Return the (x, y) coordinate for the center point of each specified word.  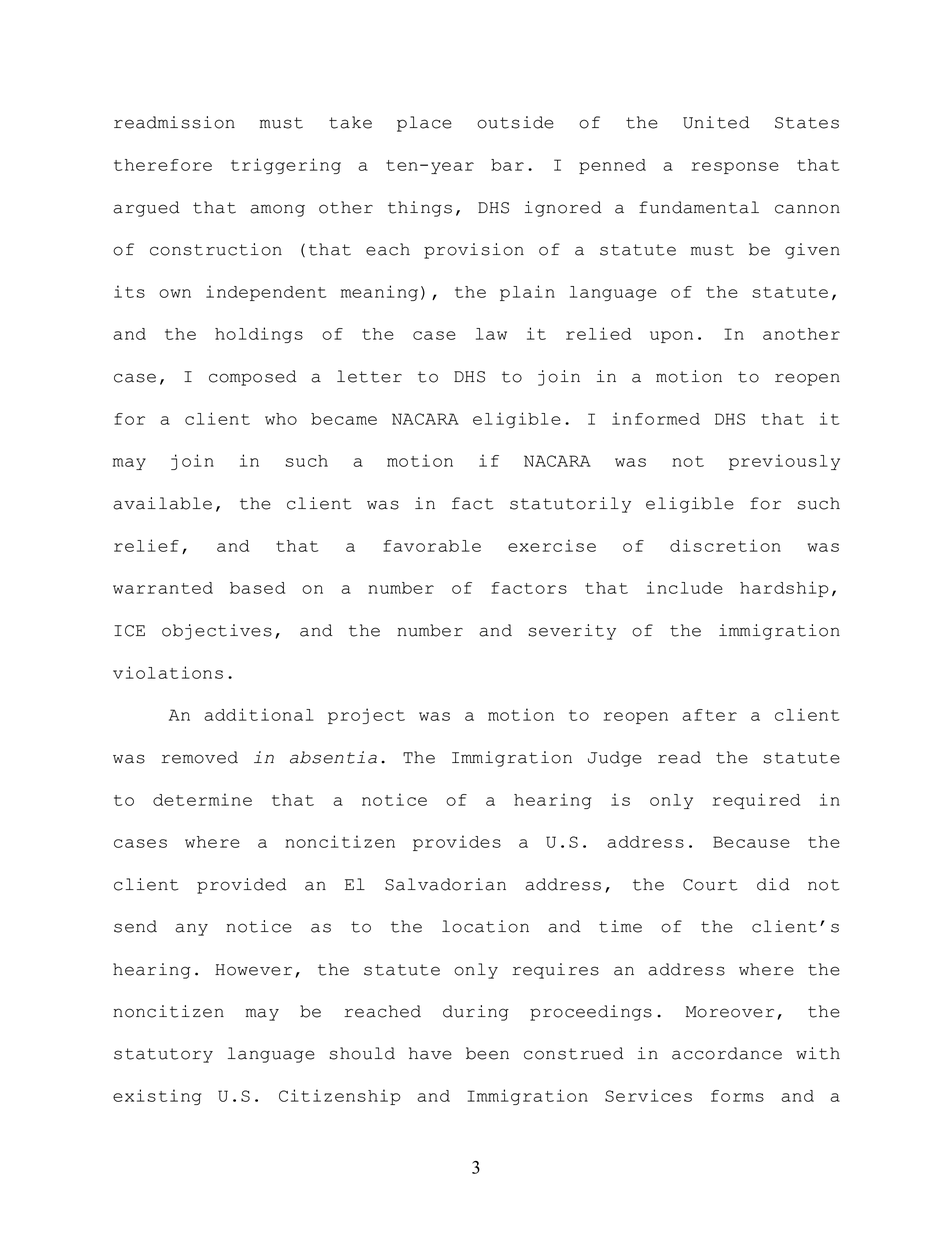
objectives (217, 632)
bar (507, 165)
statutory (163, 1055)
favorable (432, 546)
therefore (163, 165)
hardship (784, 589)
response (735, 168)
